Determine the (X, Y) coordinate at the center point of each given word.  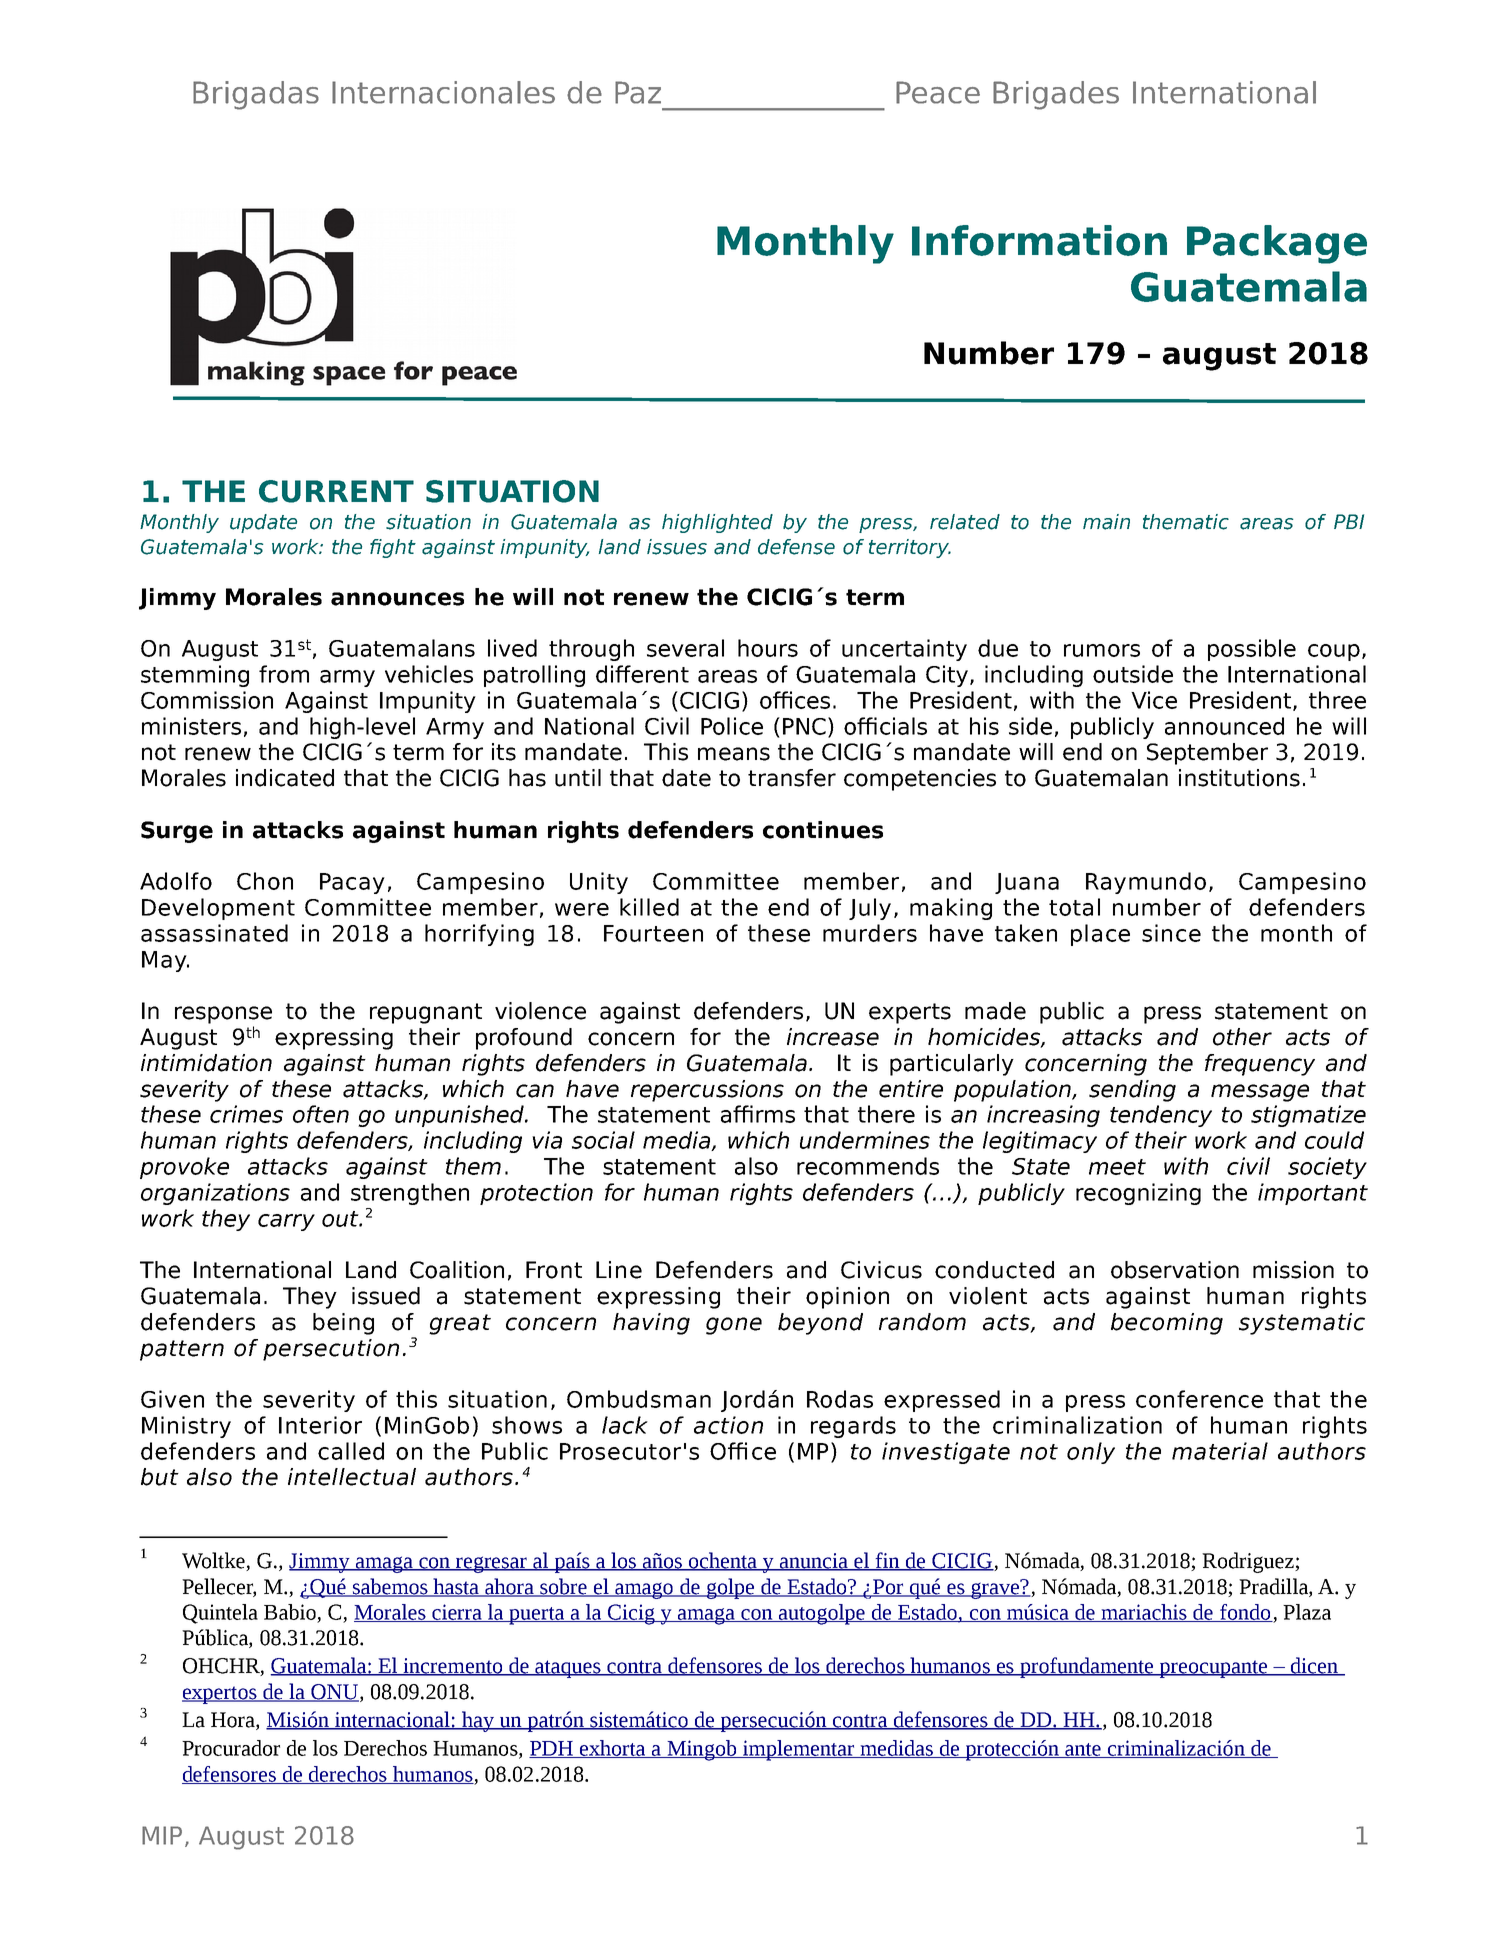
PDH (552, 1749)
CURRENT (336, 491)
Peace (938, 92)
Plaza (1307, 1612)
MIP (162, 1835)
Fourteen (653, 933)
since (1171, 933)
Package (1277, 244)
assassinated (214, 933)
